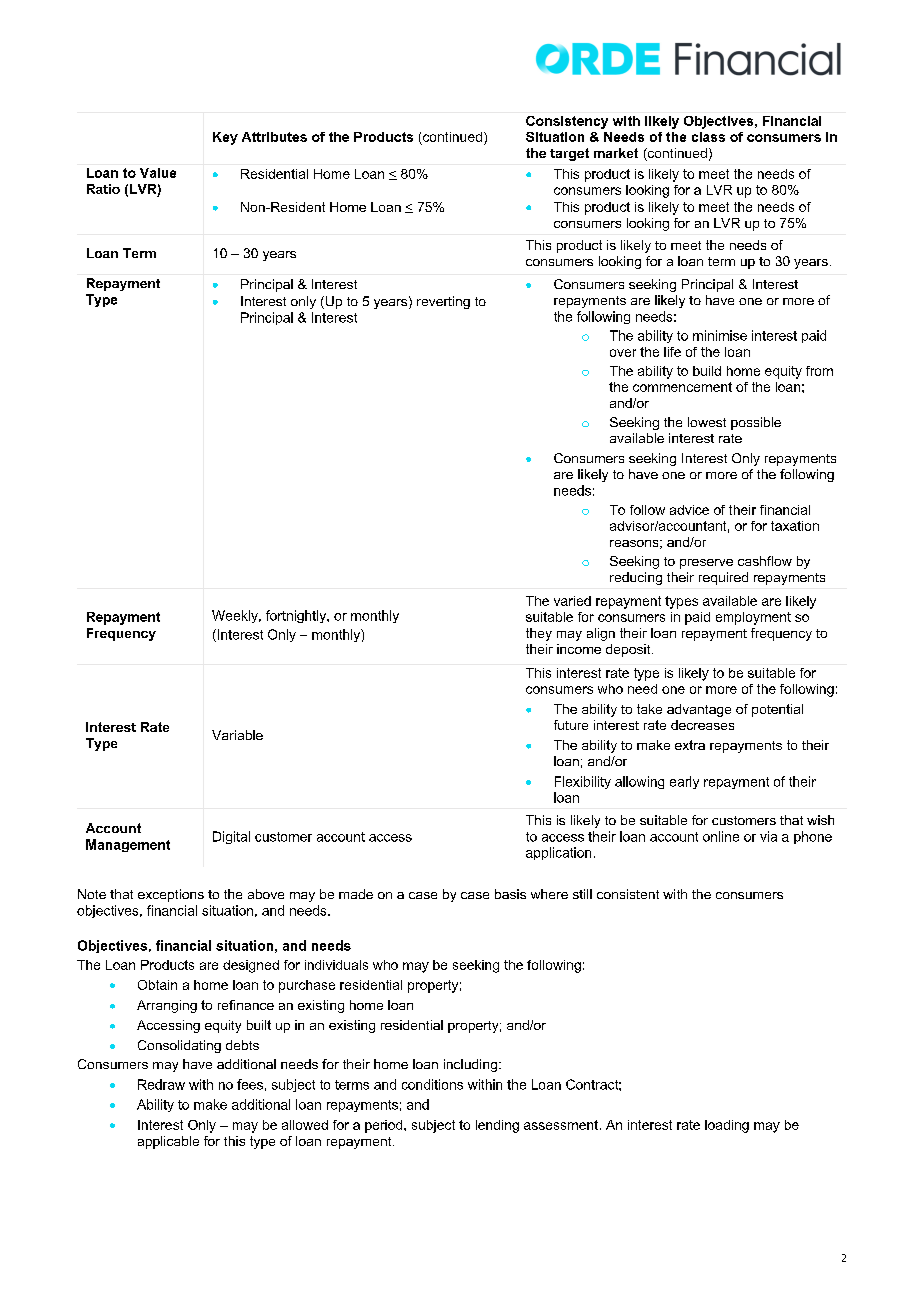  I want to click on Digital, so click(231, 837).
